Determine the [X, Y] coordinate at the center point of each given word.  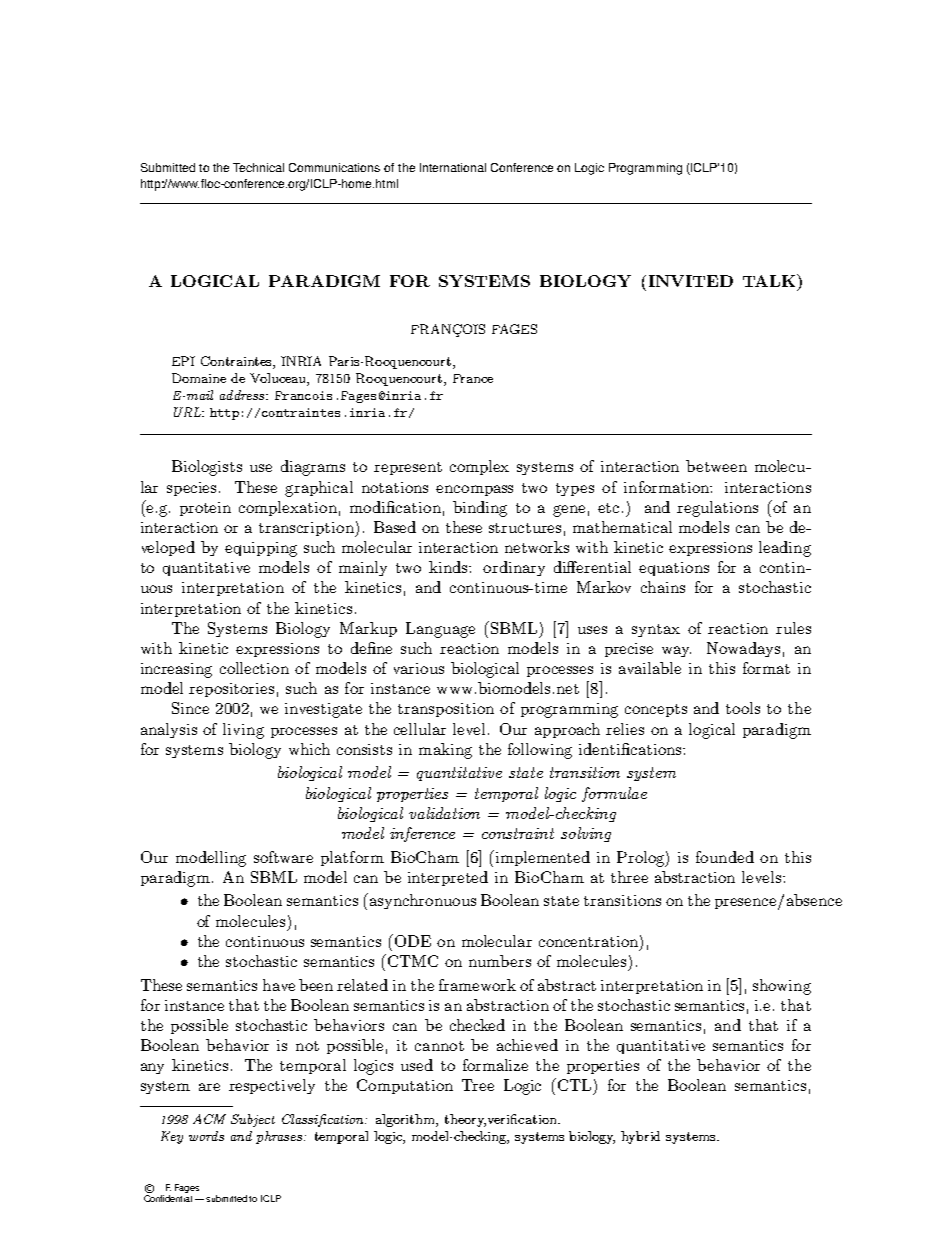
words [206, 1136]
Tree [478, 1085]
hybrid [640, 1137]
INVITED [691, 281]
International [453, 167]
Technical [258, 167]
